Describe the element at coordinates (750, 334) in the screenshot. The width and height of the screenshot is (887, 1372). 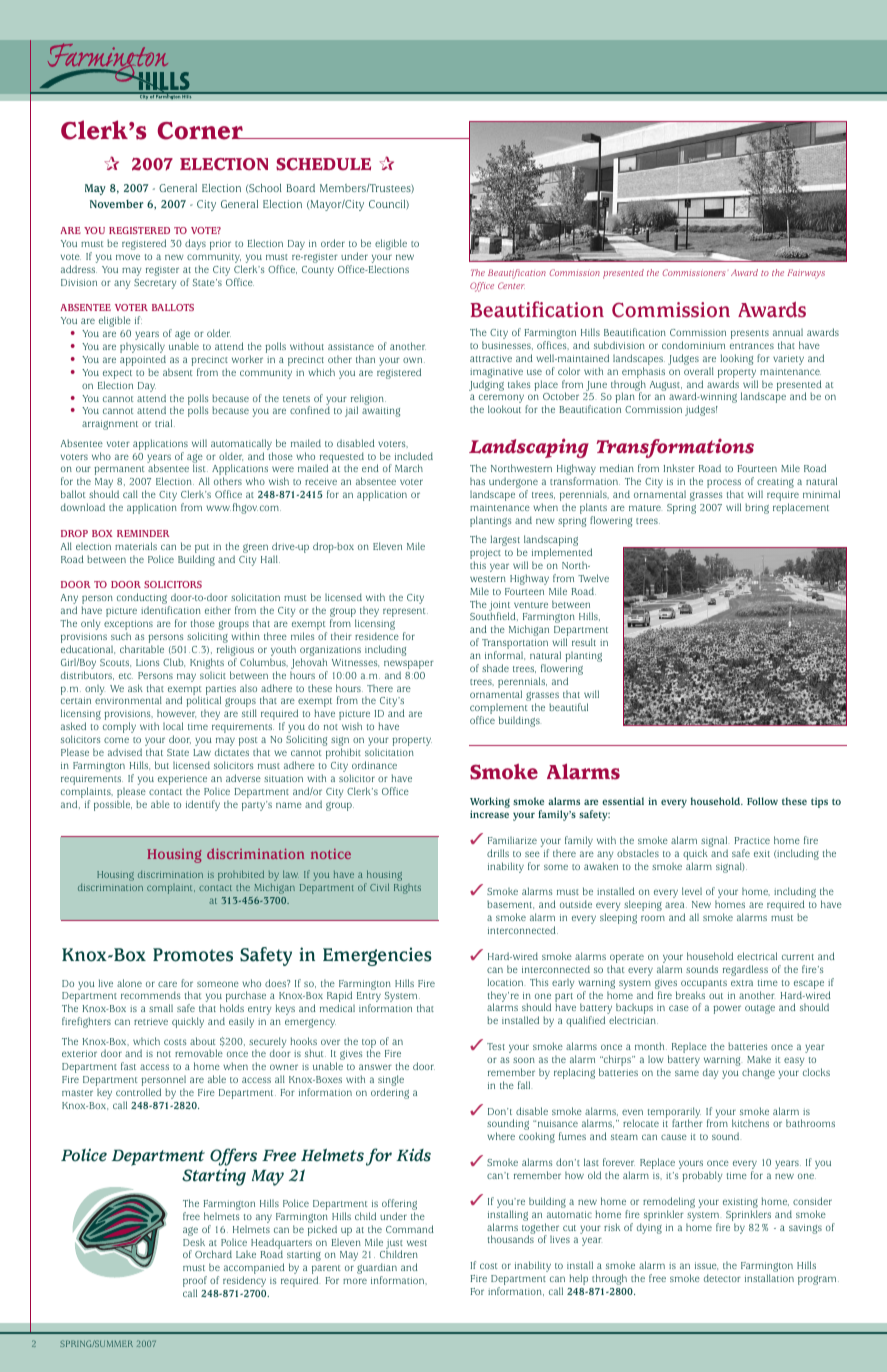
I see `presents` at that location.
